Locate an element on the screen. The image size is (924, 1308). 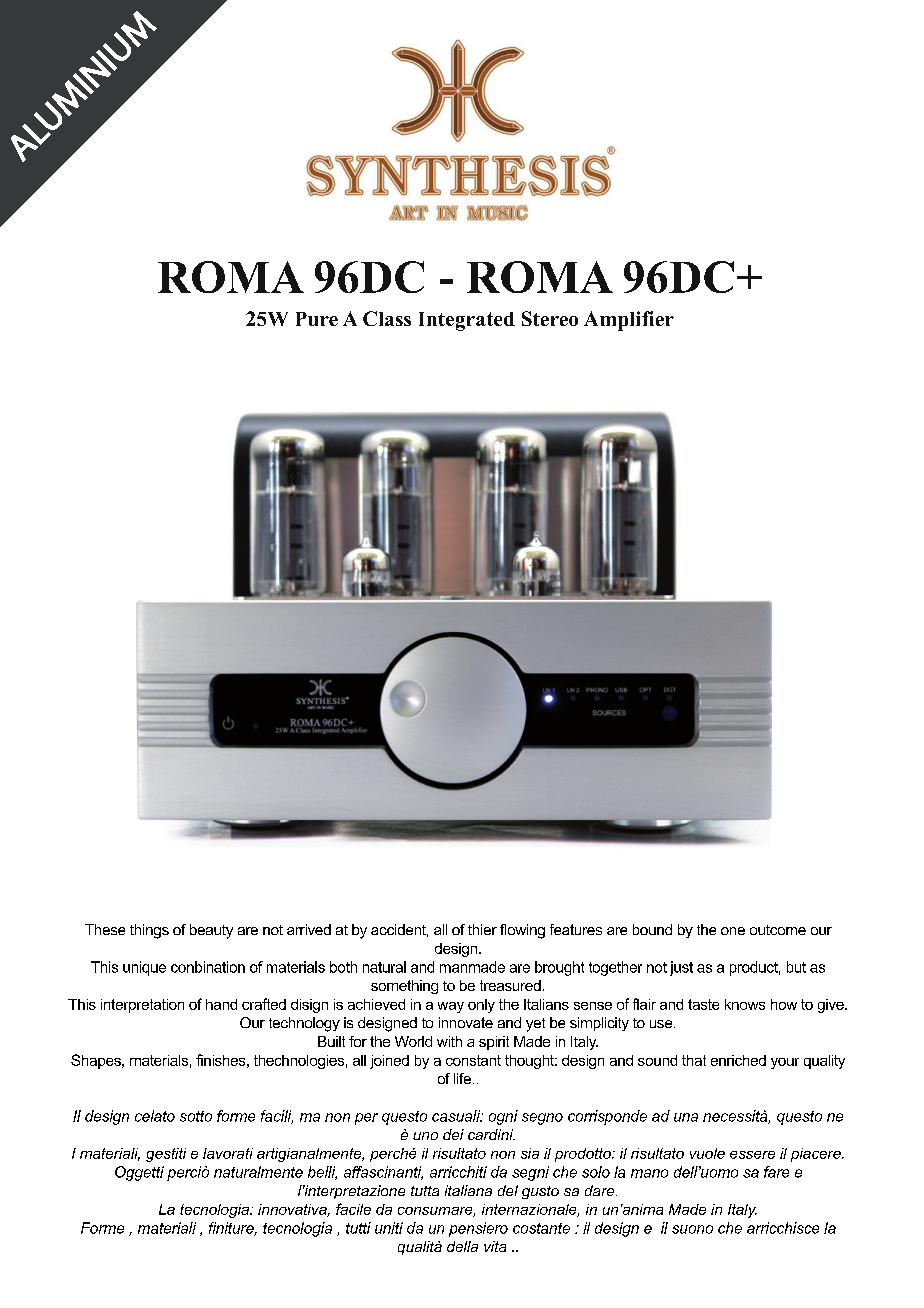
hand is located at coordinates (221, 1004).
